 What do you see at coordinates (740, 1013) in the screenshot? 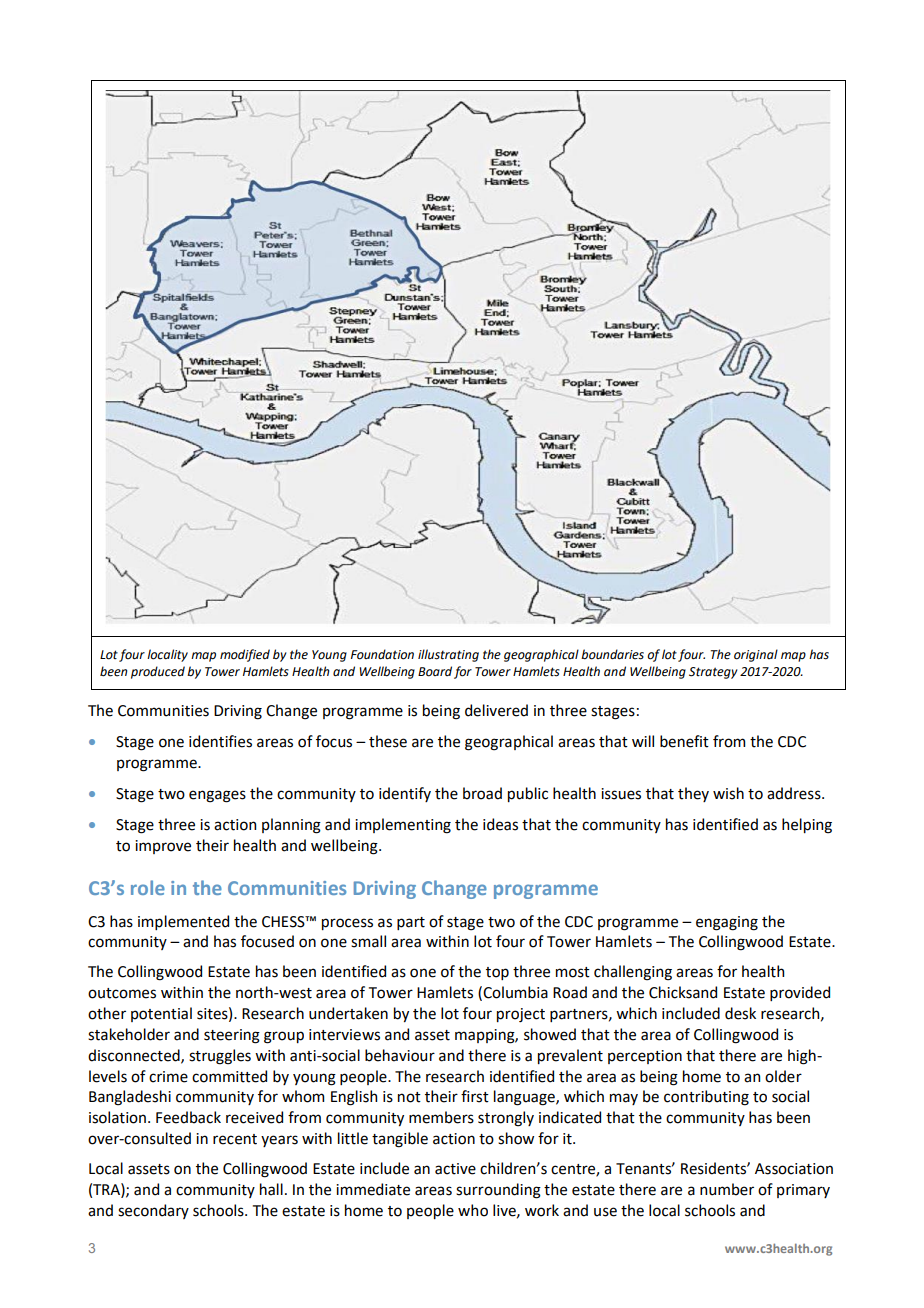
I see `desk` at bounding box center [740, 1013].
